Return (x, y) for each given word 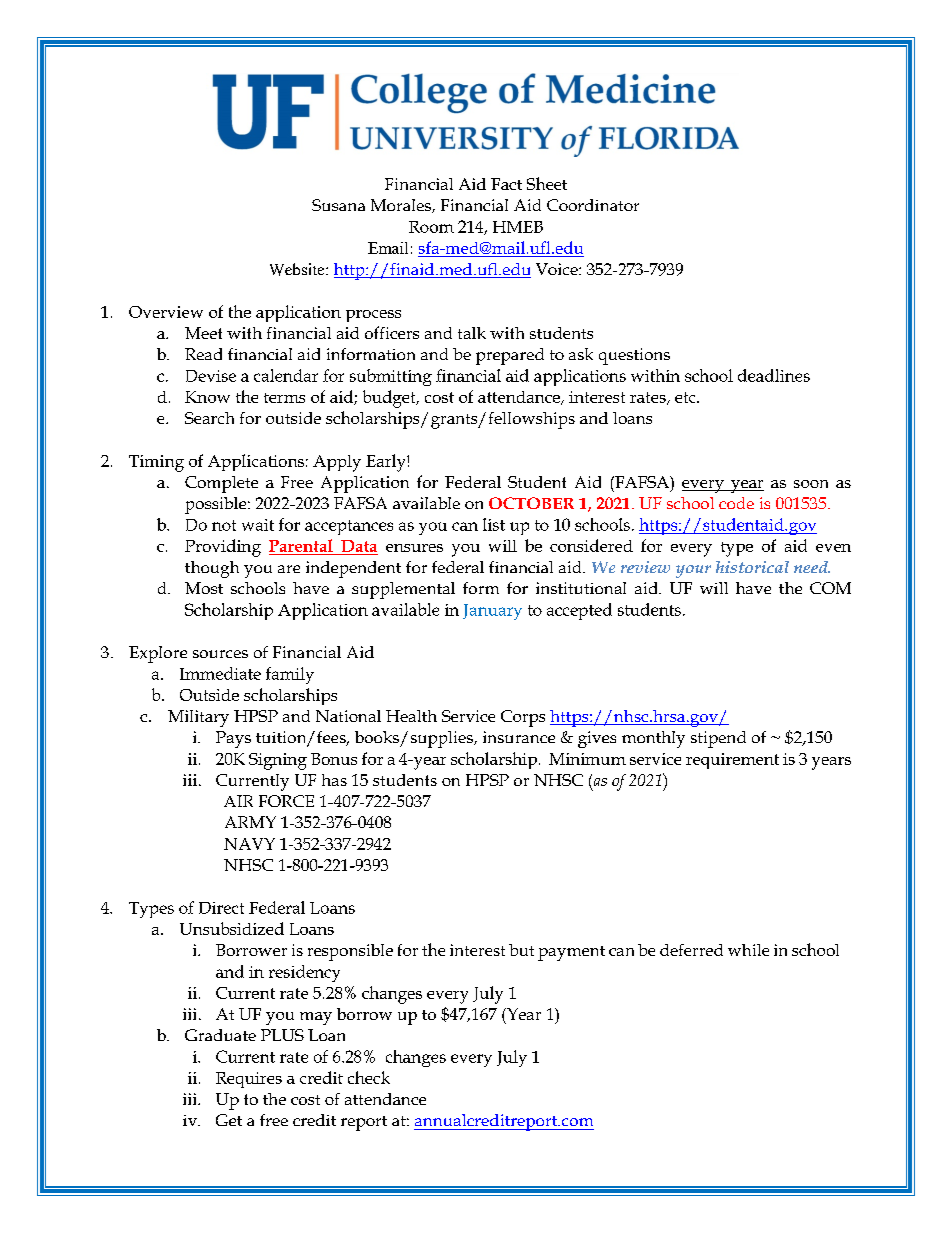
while (748, 950)
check (369, 1077)
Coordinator (593, 205)
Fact (506, 184)
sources (220, 654)
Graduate (220, 1035)
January (492, 612)
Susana (338, 205)
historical (752, 567)
